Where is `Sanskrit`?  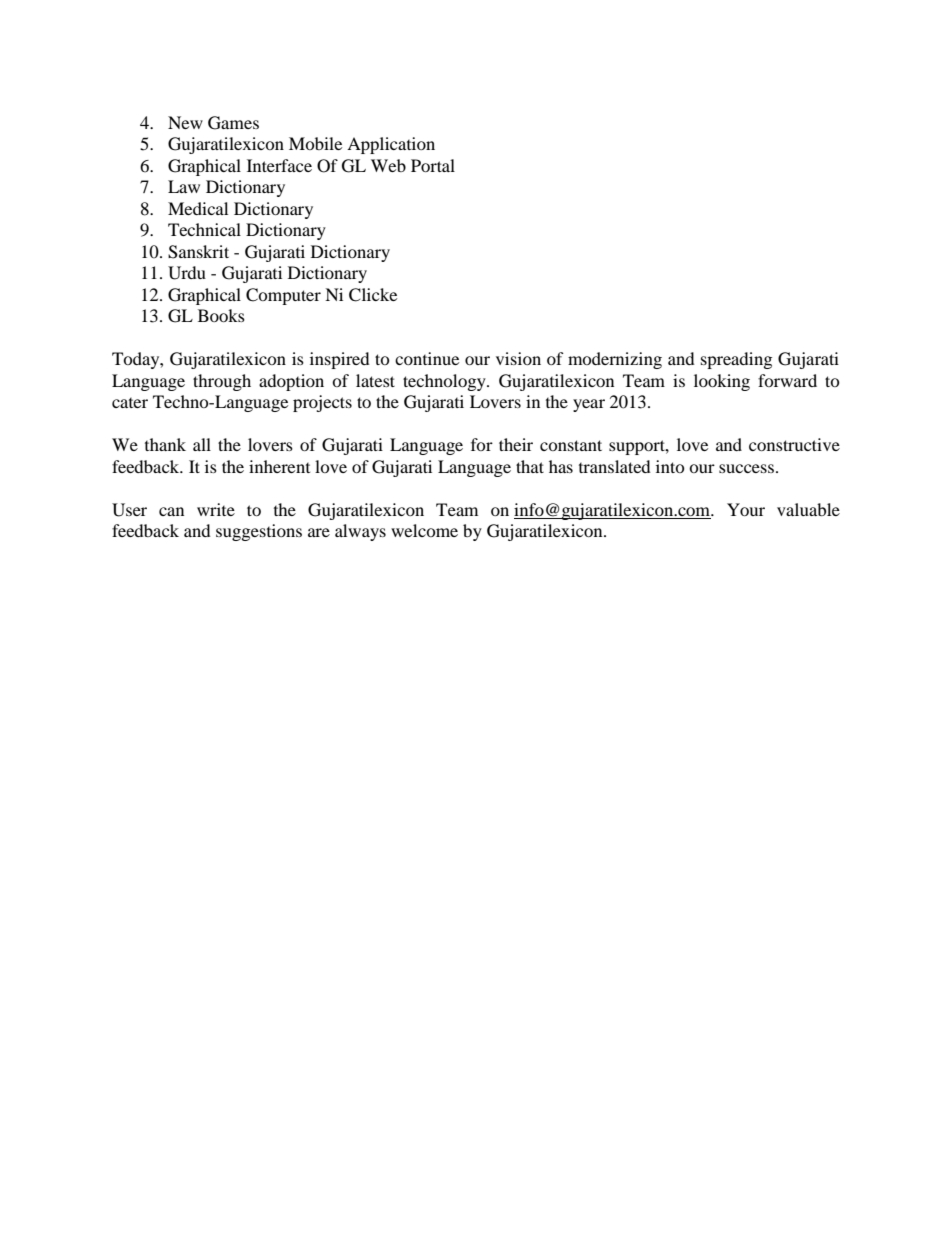 Sanskrit is located at coordinates (198, 252).
